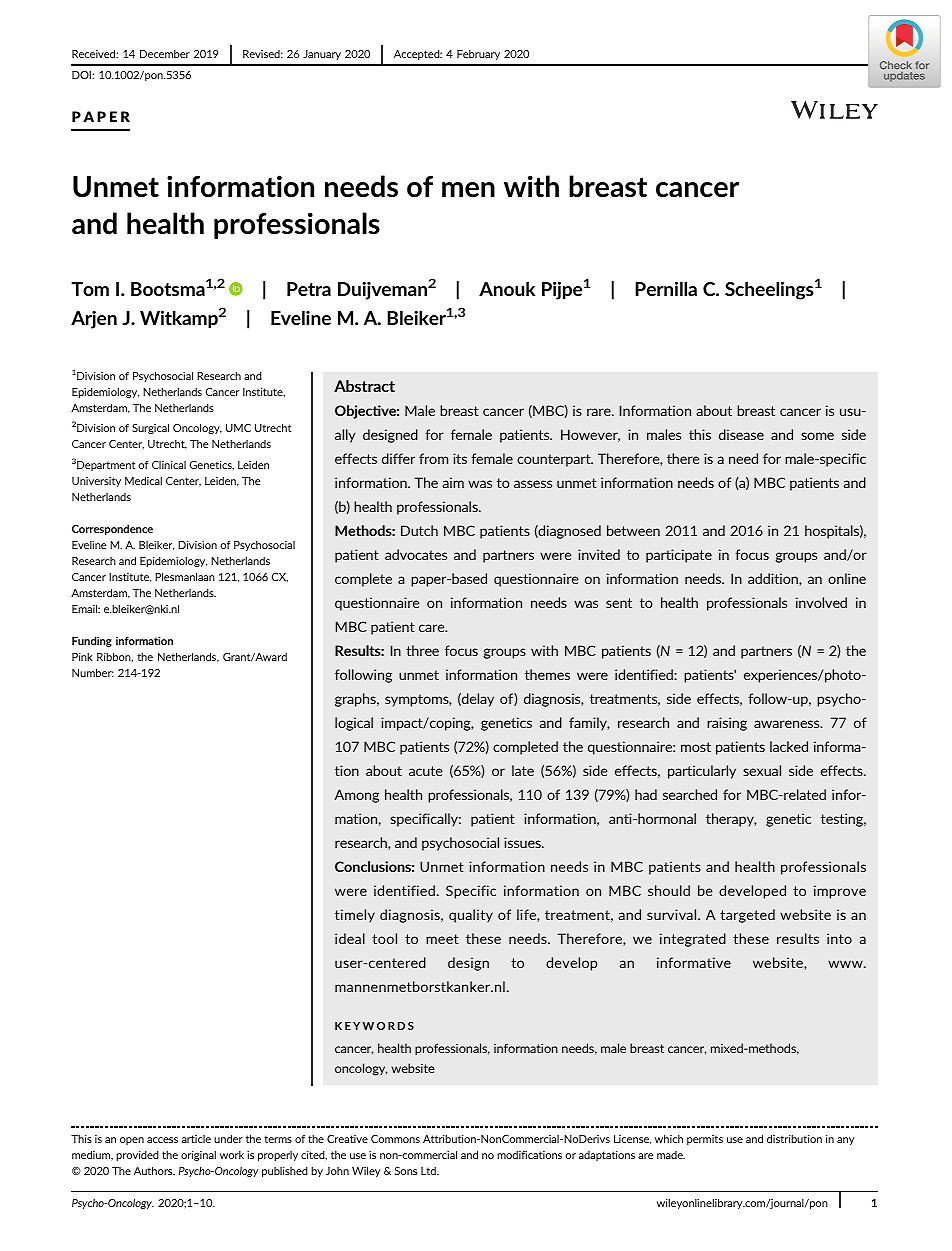 Image resolution: width=952 pixels, height=1251 pixels. What do you see at coordinates (162, 1140) in the screenshot?
I see `access` at bounding box center [162, 1140].
